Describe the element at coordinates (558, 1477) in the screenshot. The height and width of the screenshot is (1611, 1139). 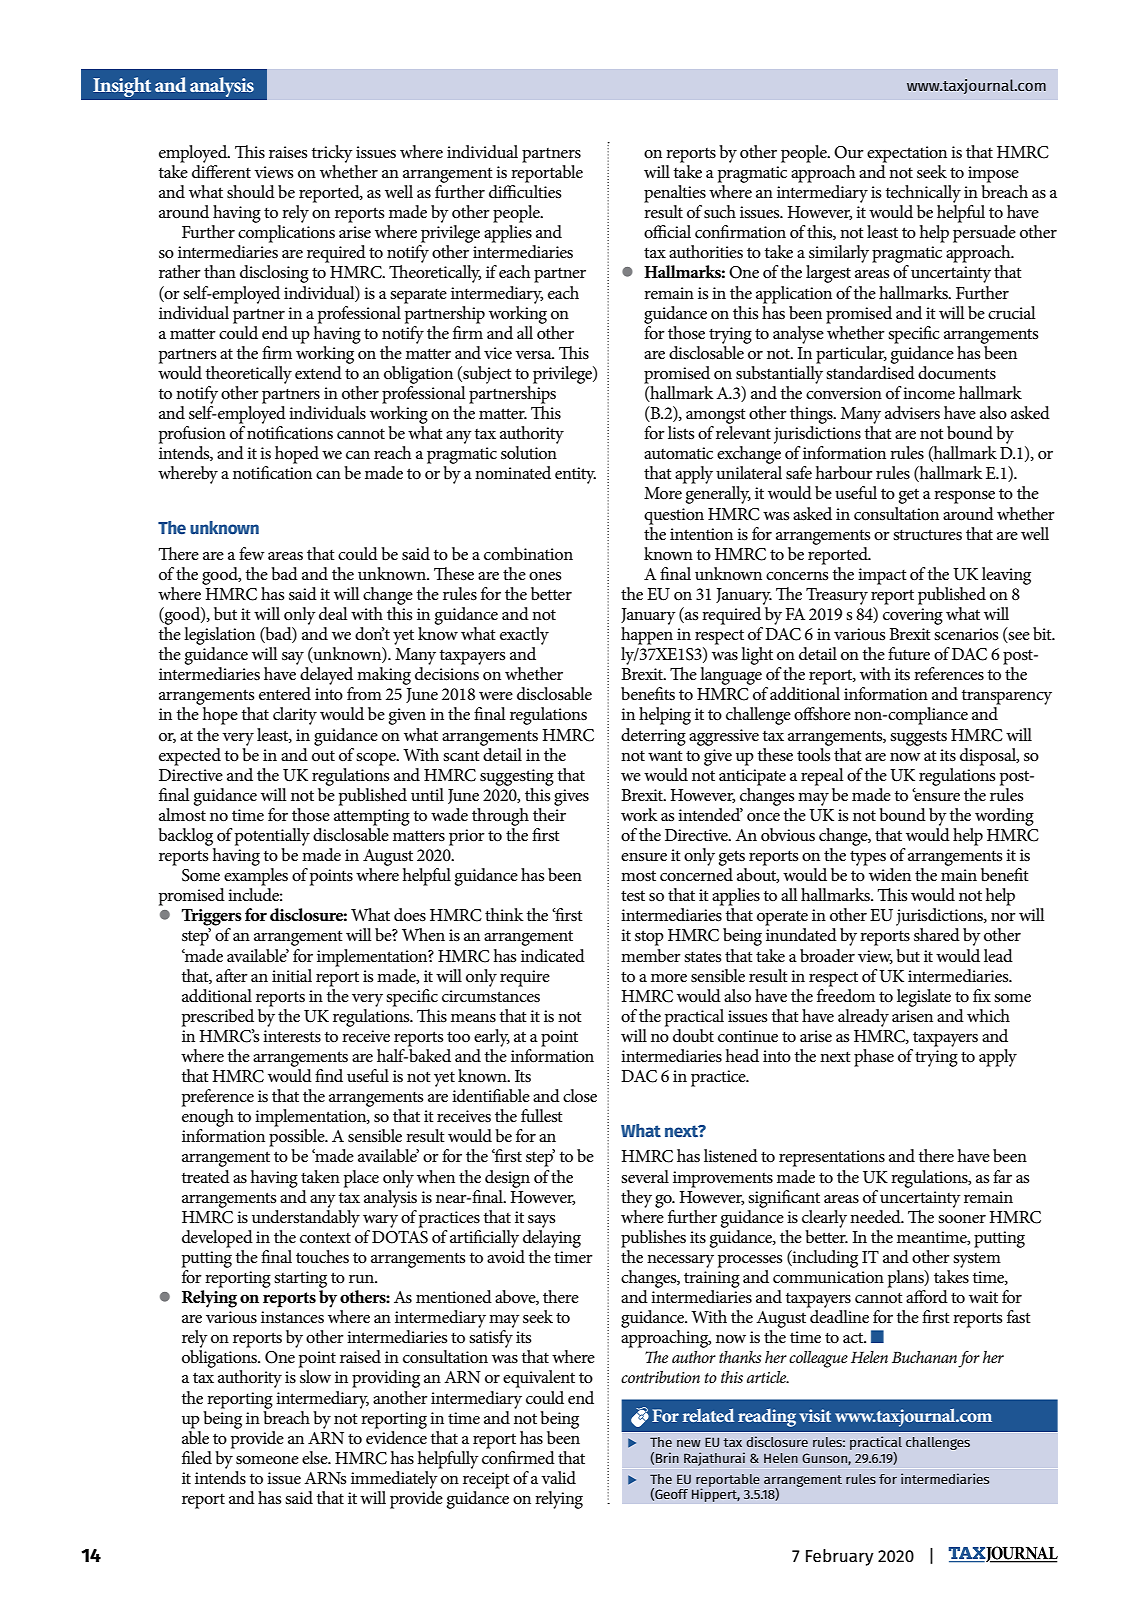
I see `valid` at that location.
